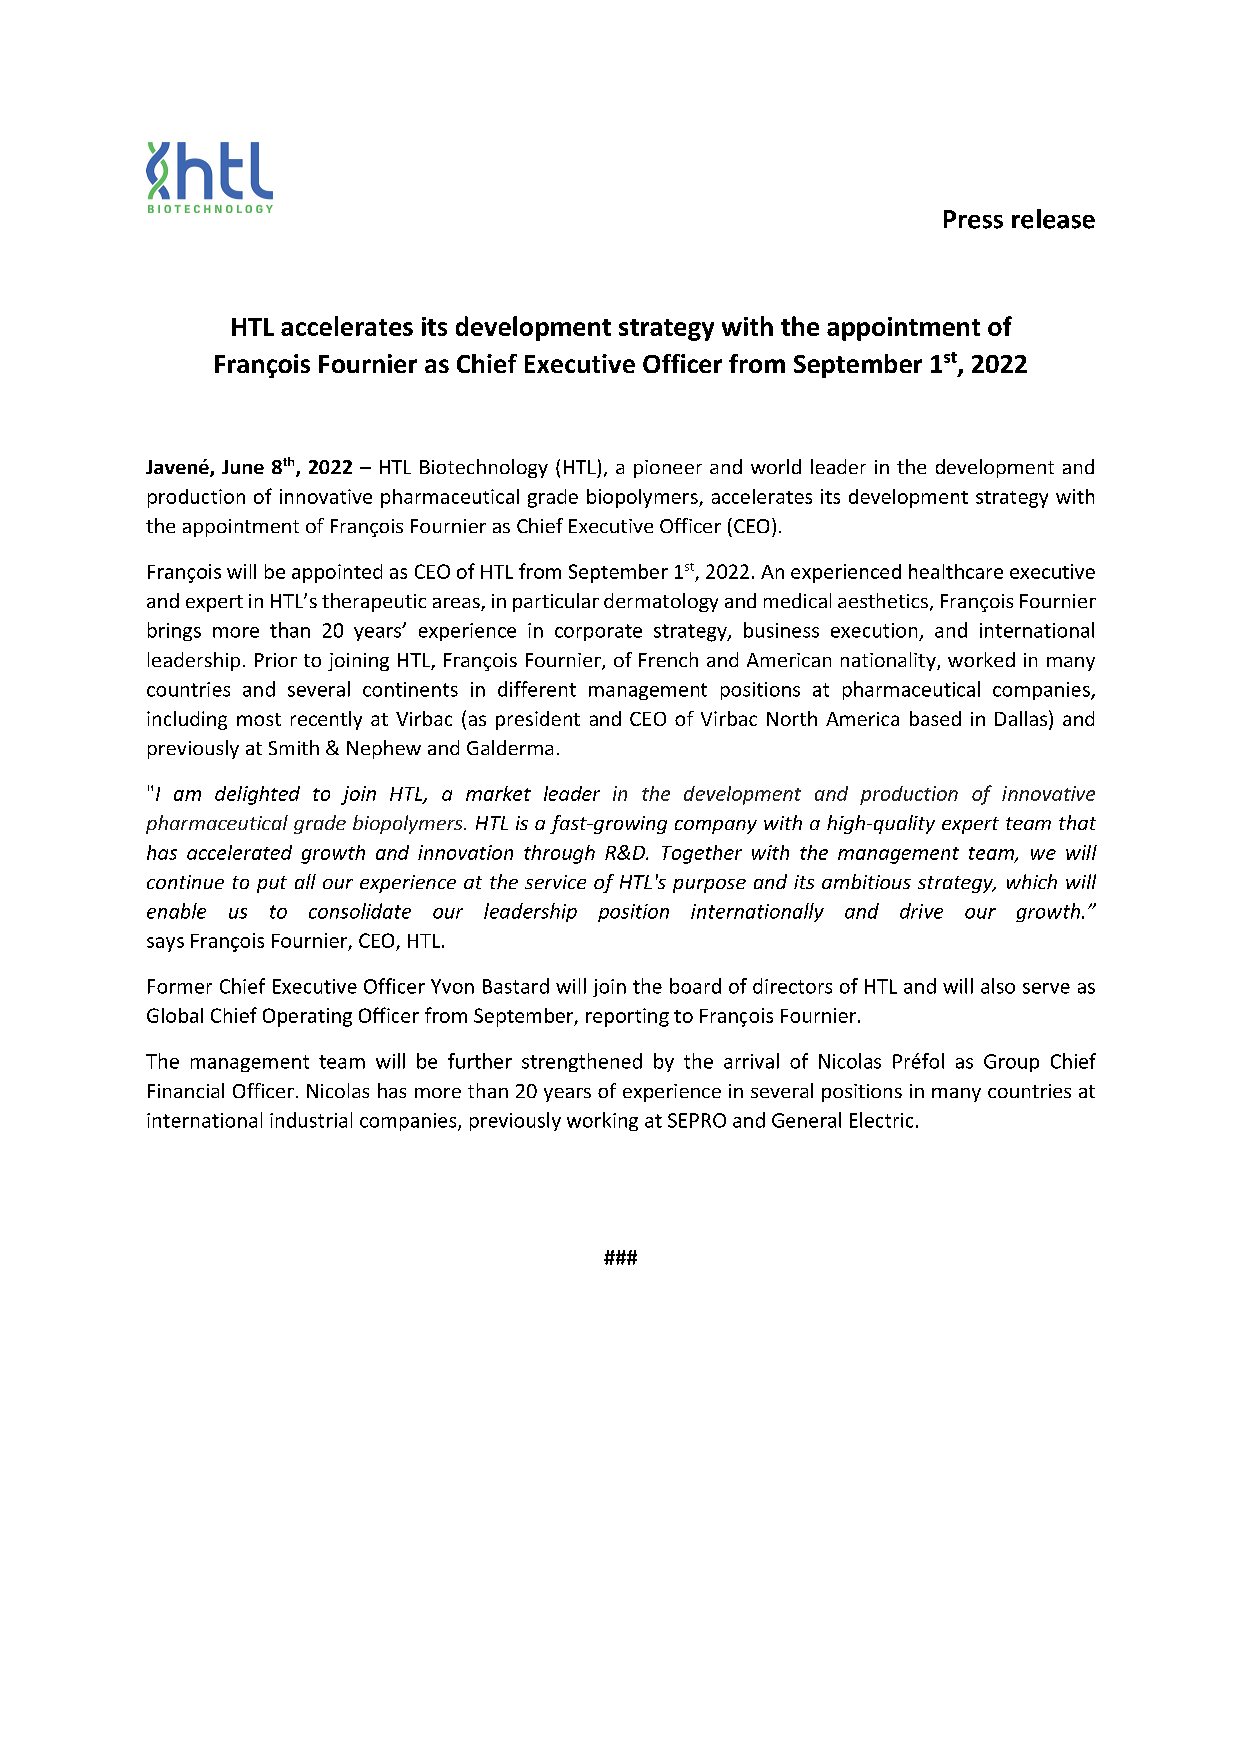  Describe the element at coordinates (668, 659) in the document. I see `French` at that location.
